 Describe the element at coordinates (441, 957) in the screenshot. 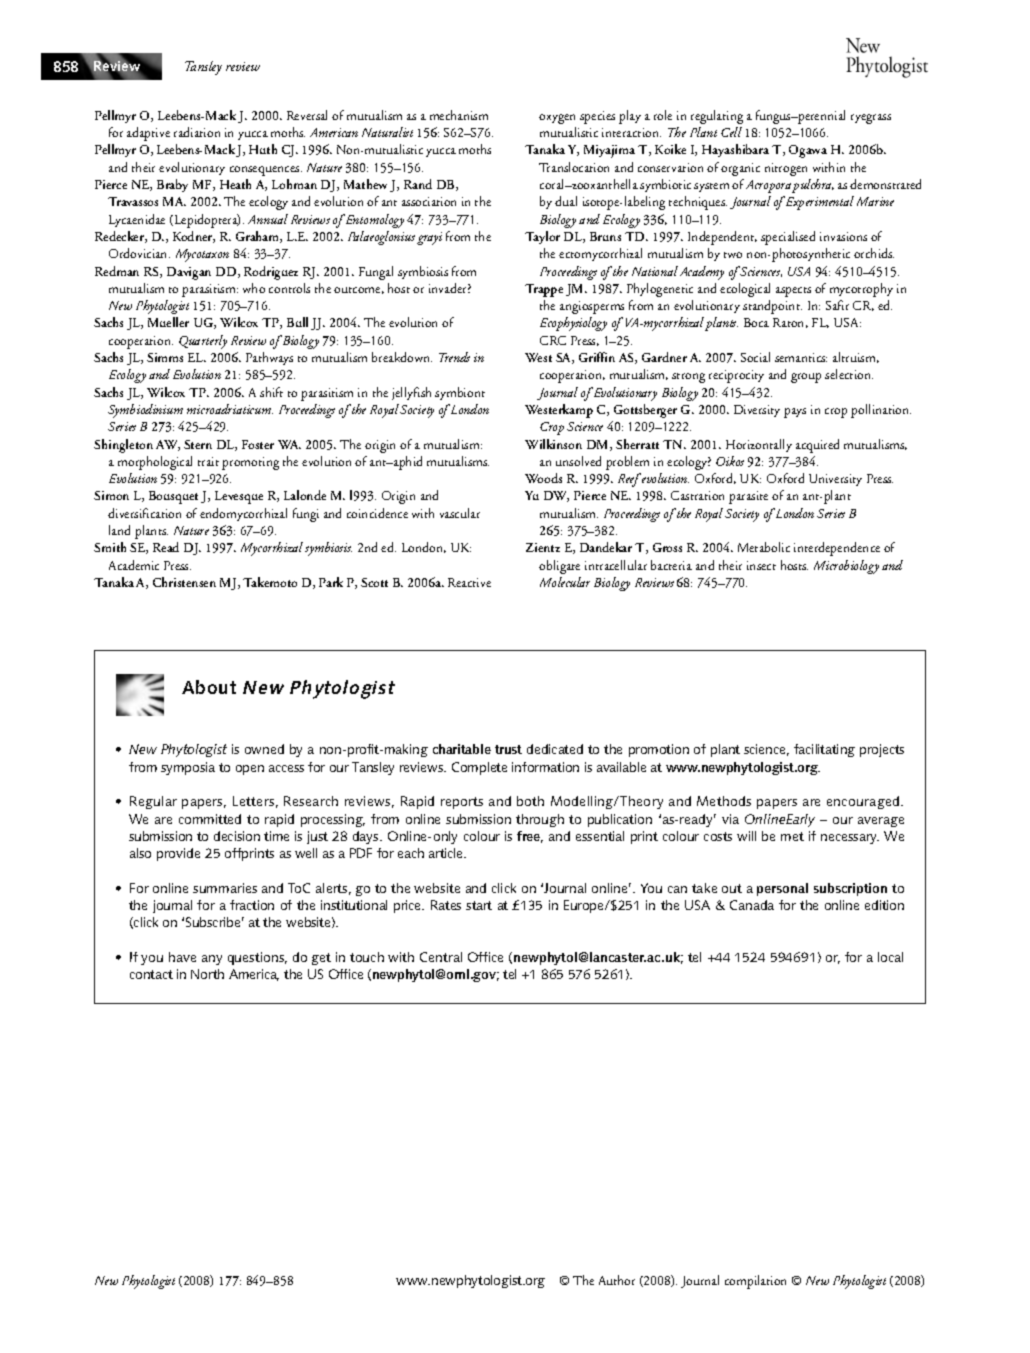

I see `Central` at that location.
